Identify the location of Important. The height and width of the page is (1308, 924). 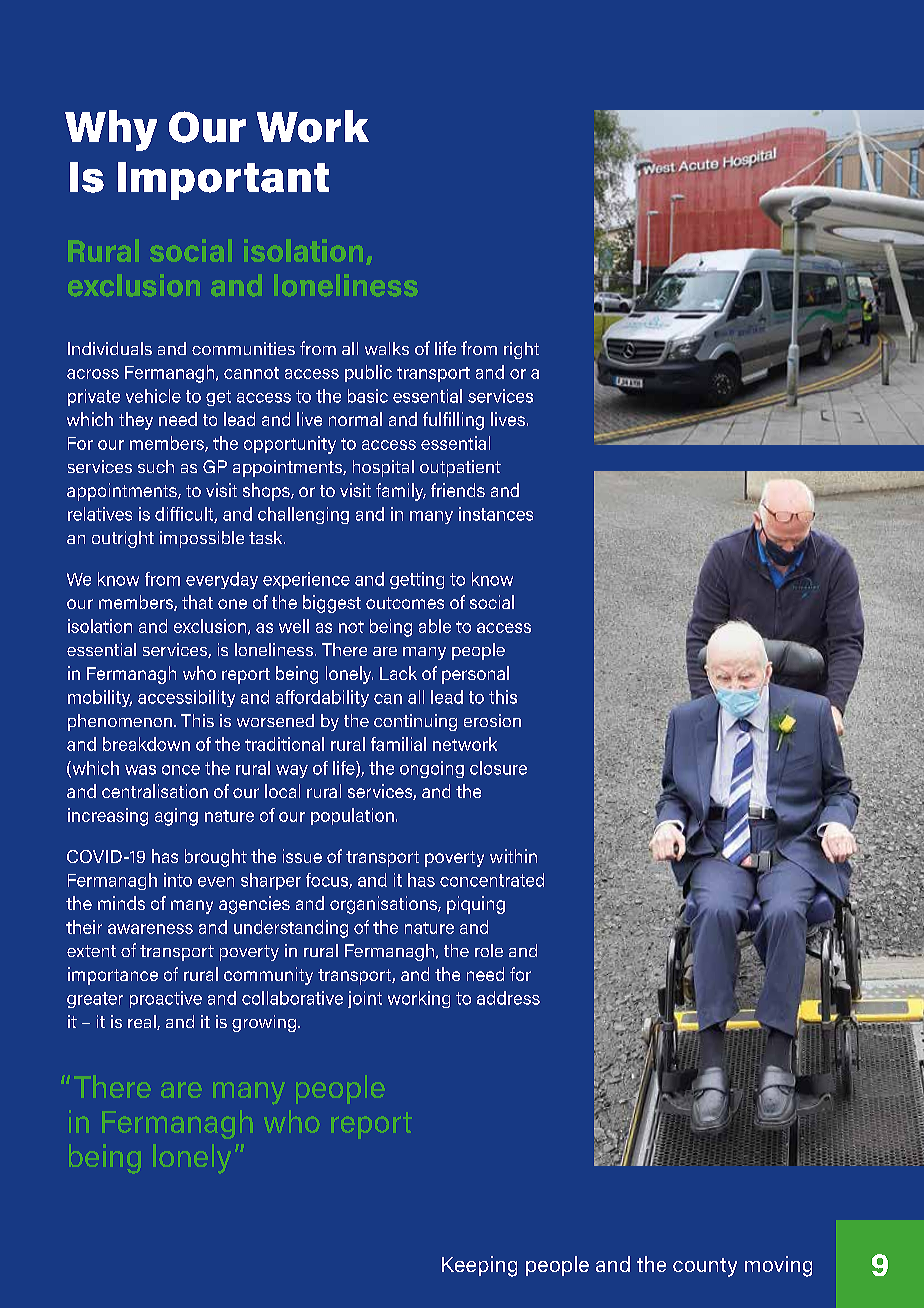
(223, 181).
